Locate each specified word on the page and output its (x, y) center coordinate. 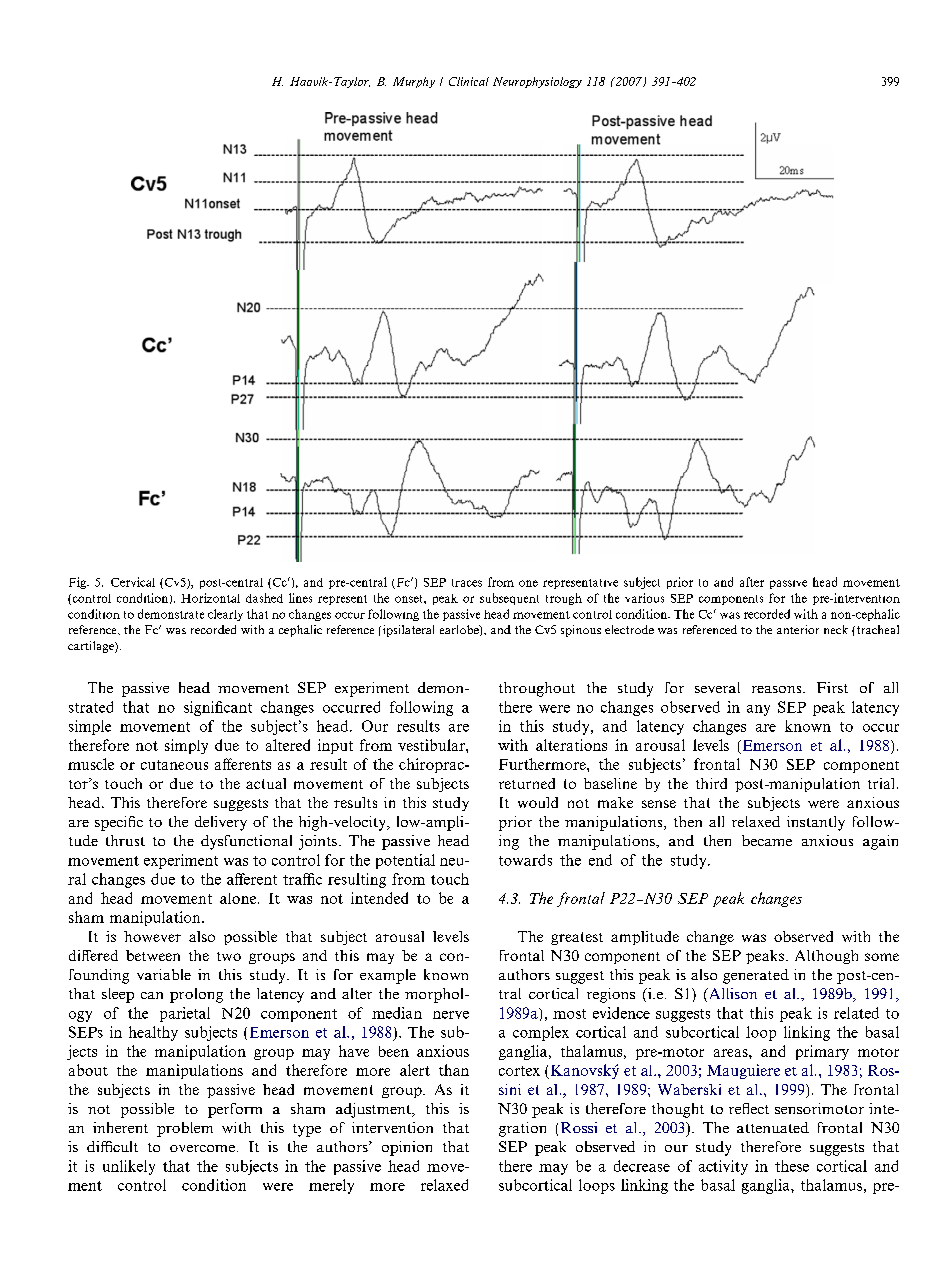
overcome (202, 1148)
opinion (407, 1148)
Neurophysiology (537, 82)
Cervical (133, 582)
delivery (221, 823)
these (792, 1166)
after (752, 582)
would (538, 802)
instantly (816, 823)
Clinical (469, 81)
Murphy (414, 82)
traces (467, 583)
